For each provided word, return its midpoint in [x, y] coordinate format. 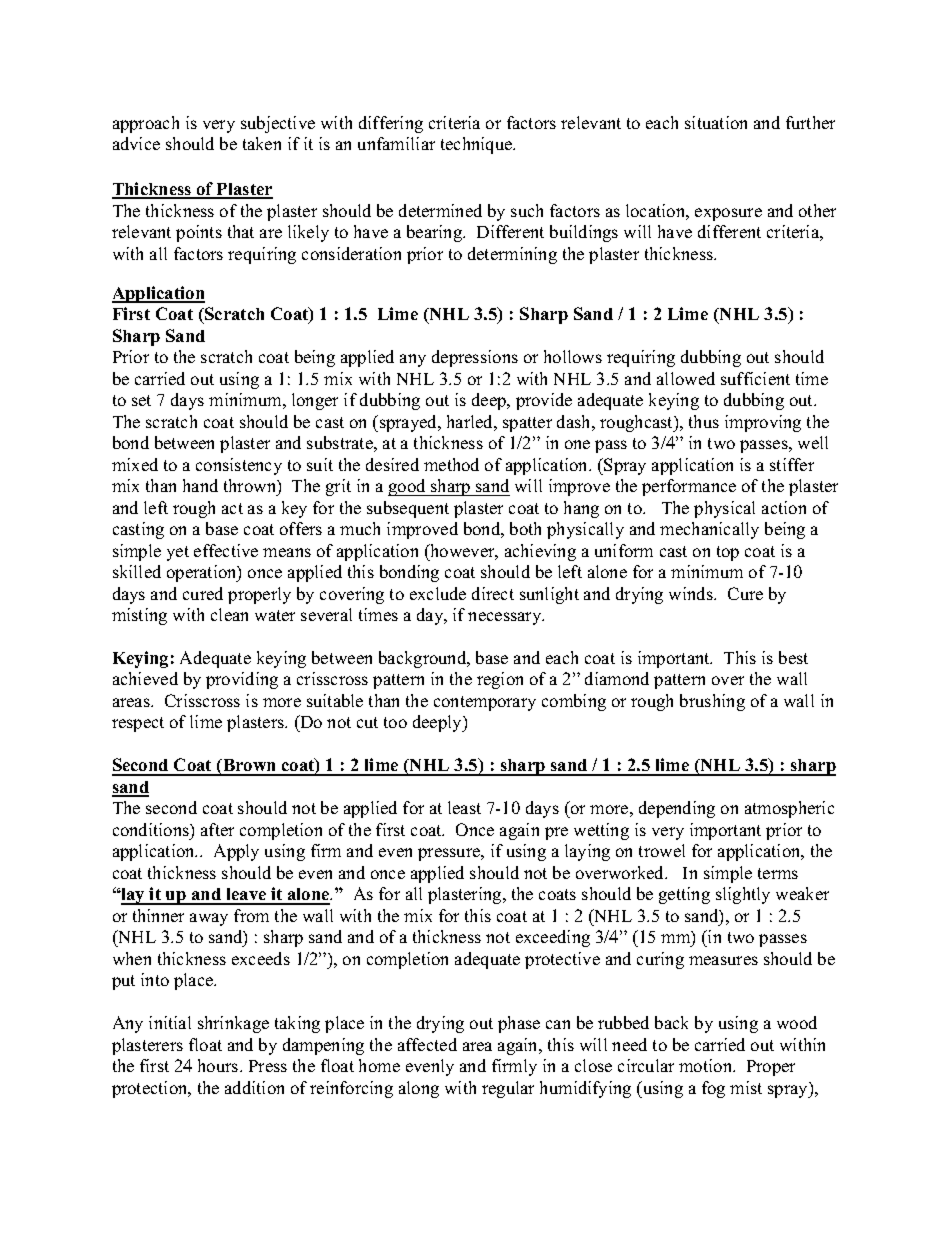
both [525, 528]
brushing [712, 702]
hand [200, 485]
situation [716, 122]
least [464, 807]
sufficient [755, 378]
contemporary [485, 703]
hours [219, 1065]
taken [262, 143]
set [141, 400]
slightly [743, 895]
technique [478, 145]
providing [242, 680]
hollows [573, 356]
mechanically [709, 530]
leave [246, 896]
